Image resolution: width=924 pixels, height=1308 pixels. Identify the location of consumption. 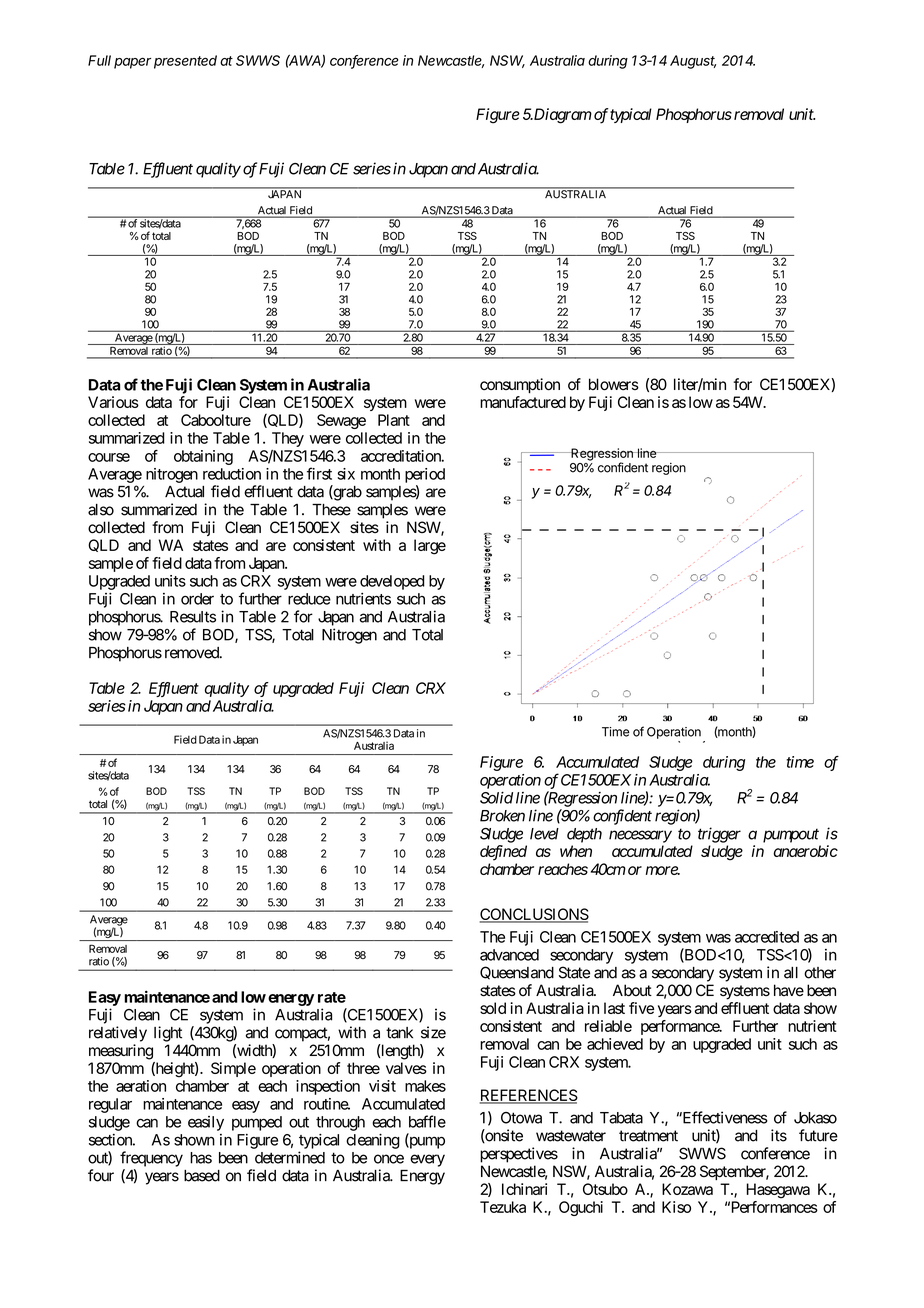
(520, 385).
